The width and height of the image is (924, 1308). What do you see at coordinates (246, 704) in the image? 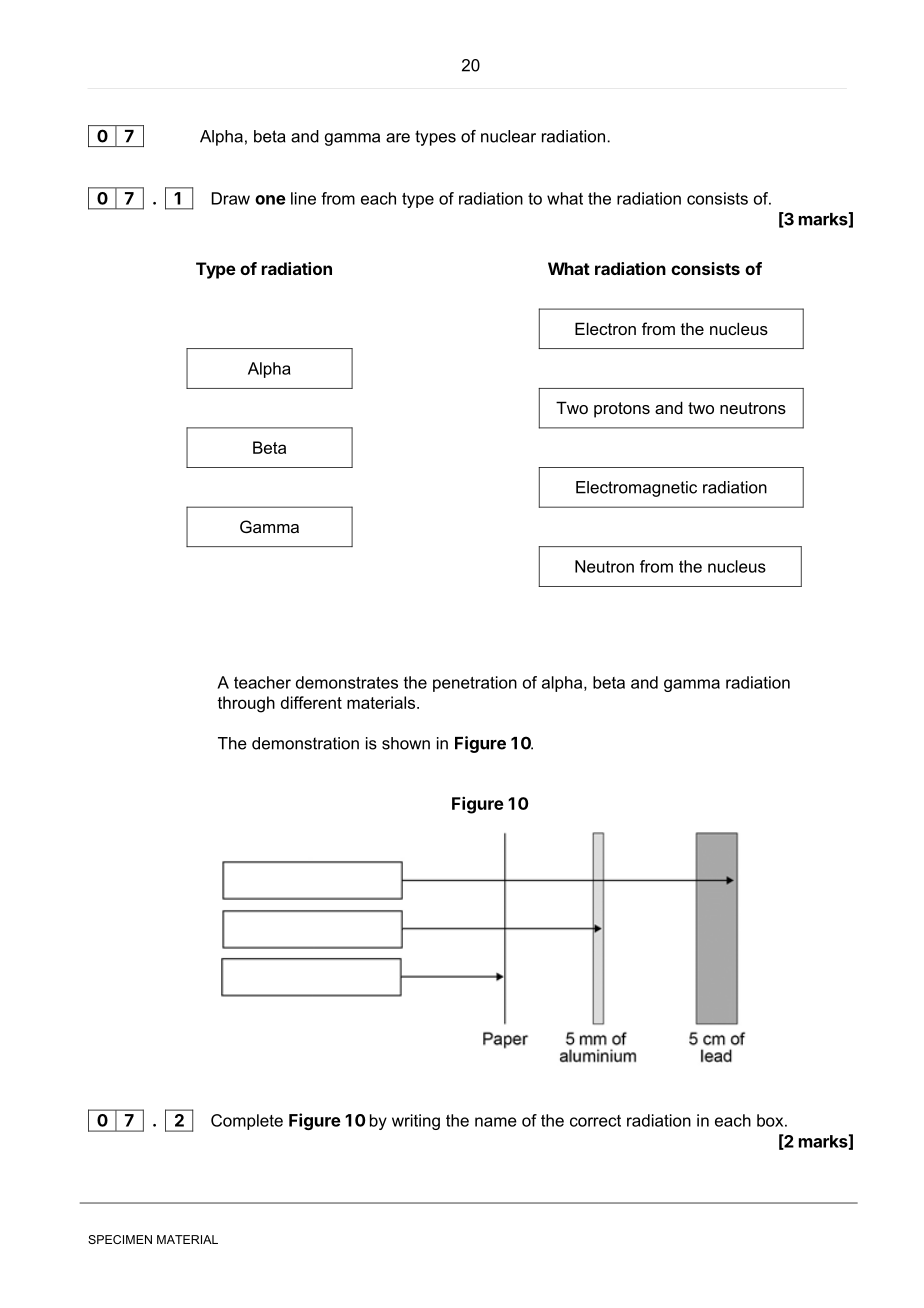
I see `through` at bounding box center [246, 704].
